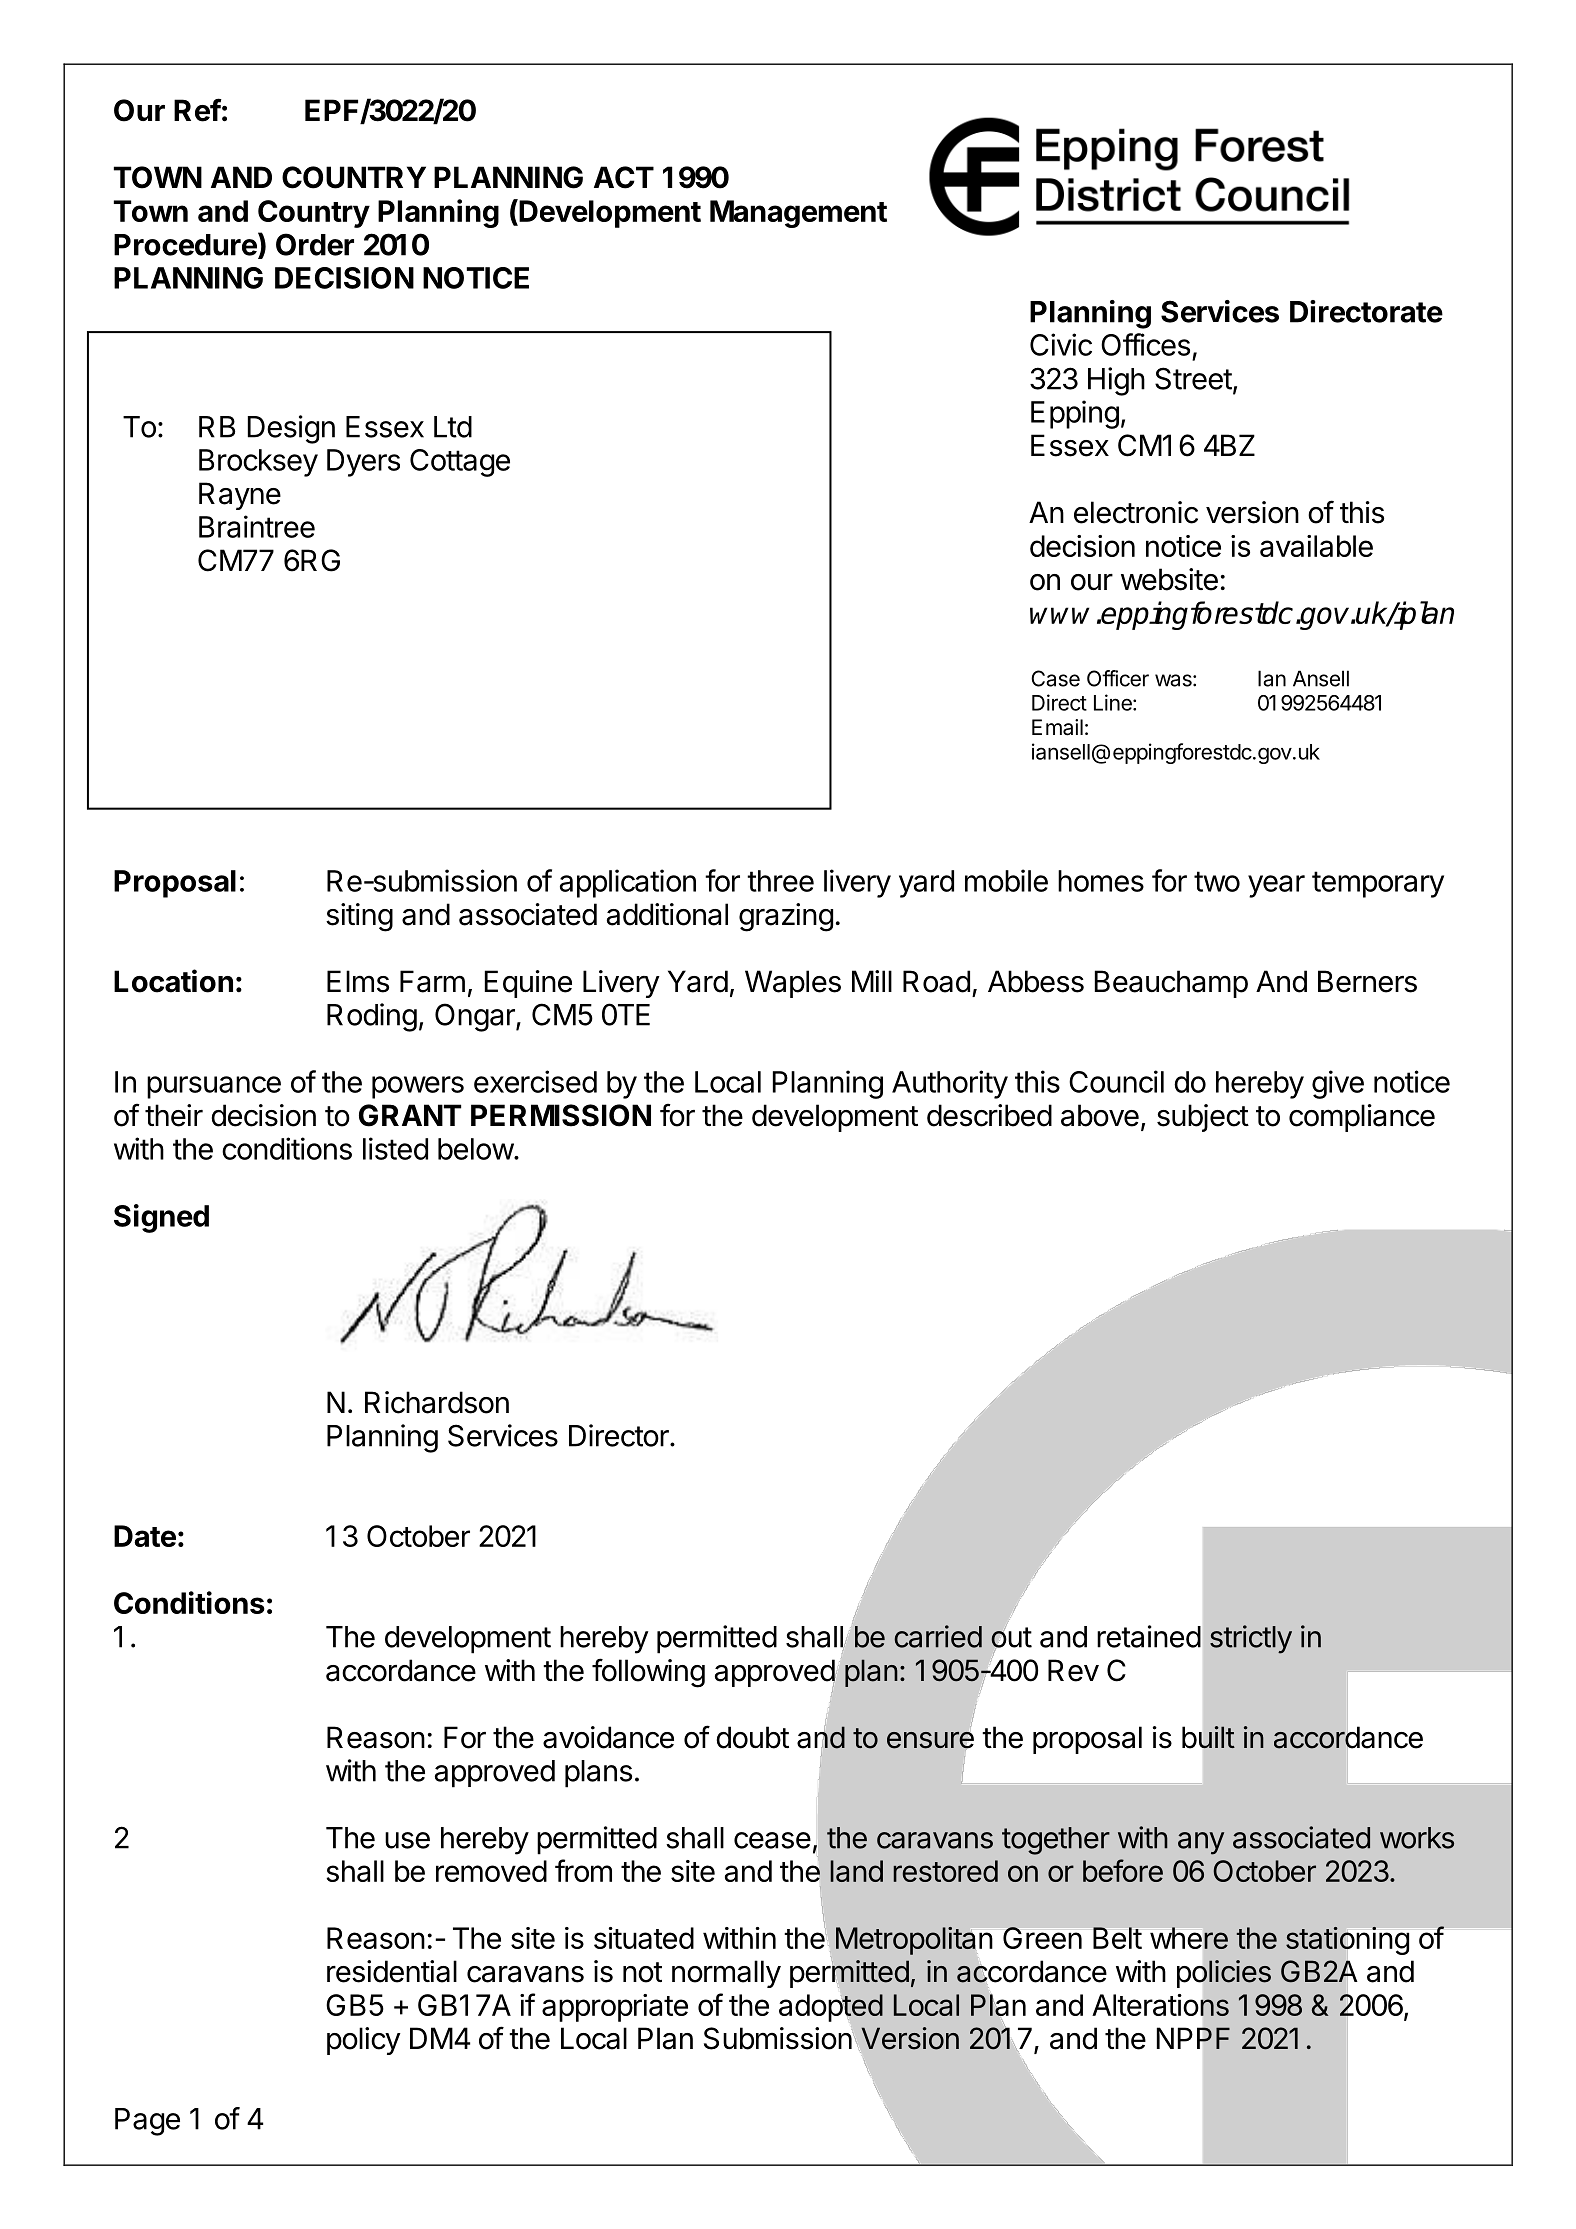 The width and height of the screenshot is (1576, 2229). What do you see at coordinates (938, 1636) in the screenshot?
I see `carried` at bounding box center [938, 1636].
